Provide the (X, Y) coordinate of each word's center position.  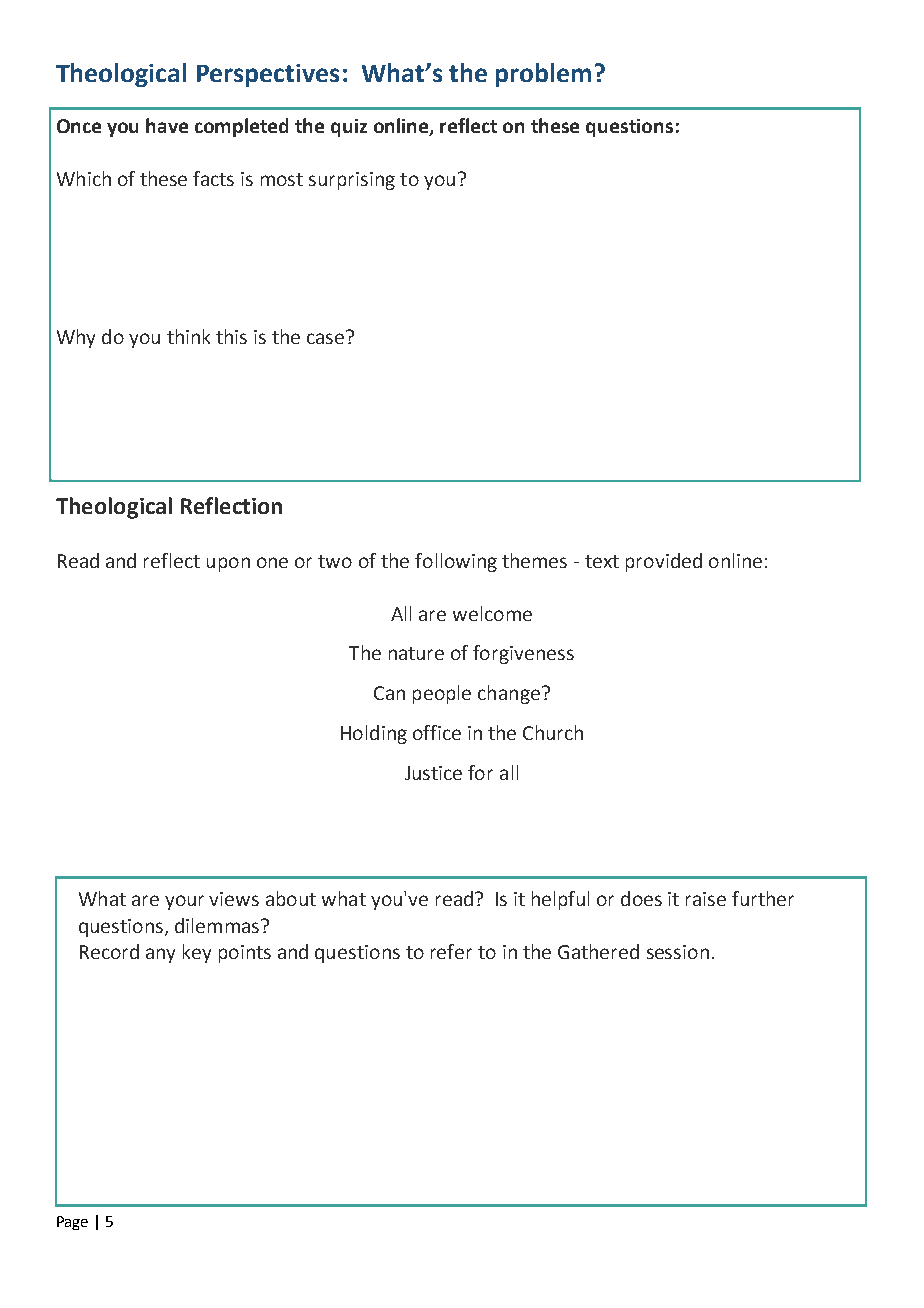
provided (664, 562)
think (188, 336)
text (602, 561)
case (325, 338)
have (167, 125)
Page (72, 1223)
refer (451, 951)
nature (416, 653)
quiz (349, 128)
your (184, 902)
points (245, 954)
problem (543, 75)
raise (706, 899)
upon (228, 564)
